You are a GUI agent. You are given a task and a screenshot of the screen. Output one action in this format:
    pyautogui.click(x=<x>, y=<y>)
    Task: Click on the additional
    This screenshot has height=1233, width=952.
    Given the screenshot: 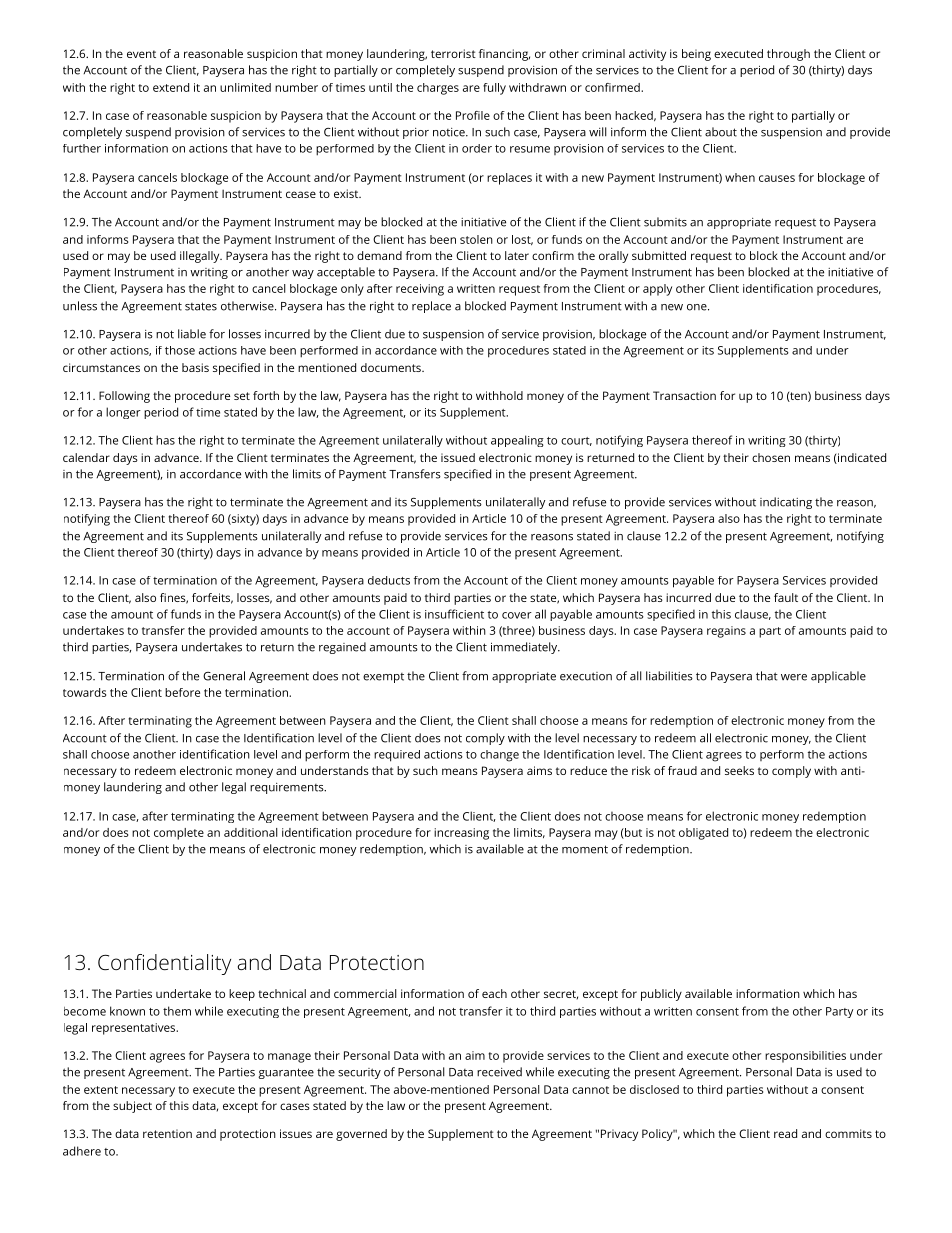 What is the action you would take?
    pyautogui.click(x=251, y=832)
